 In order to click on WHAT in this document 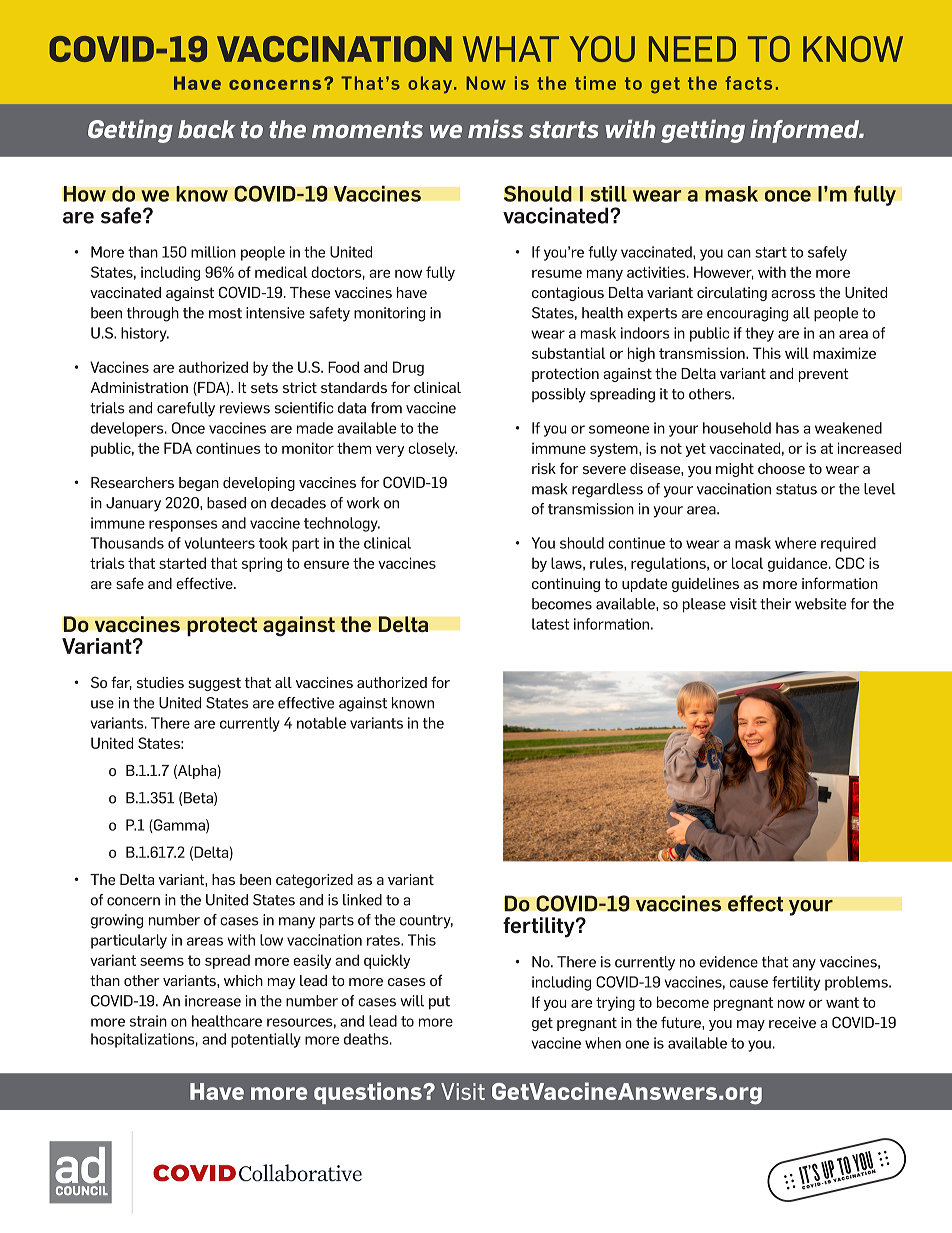, I will do `click(511, 49)`.
